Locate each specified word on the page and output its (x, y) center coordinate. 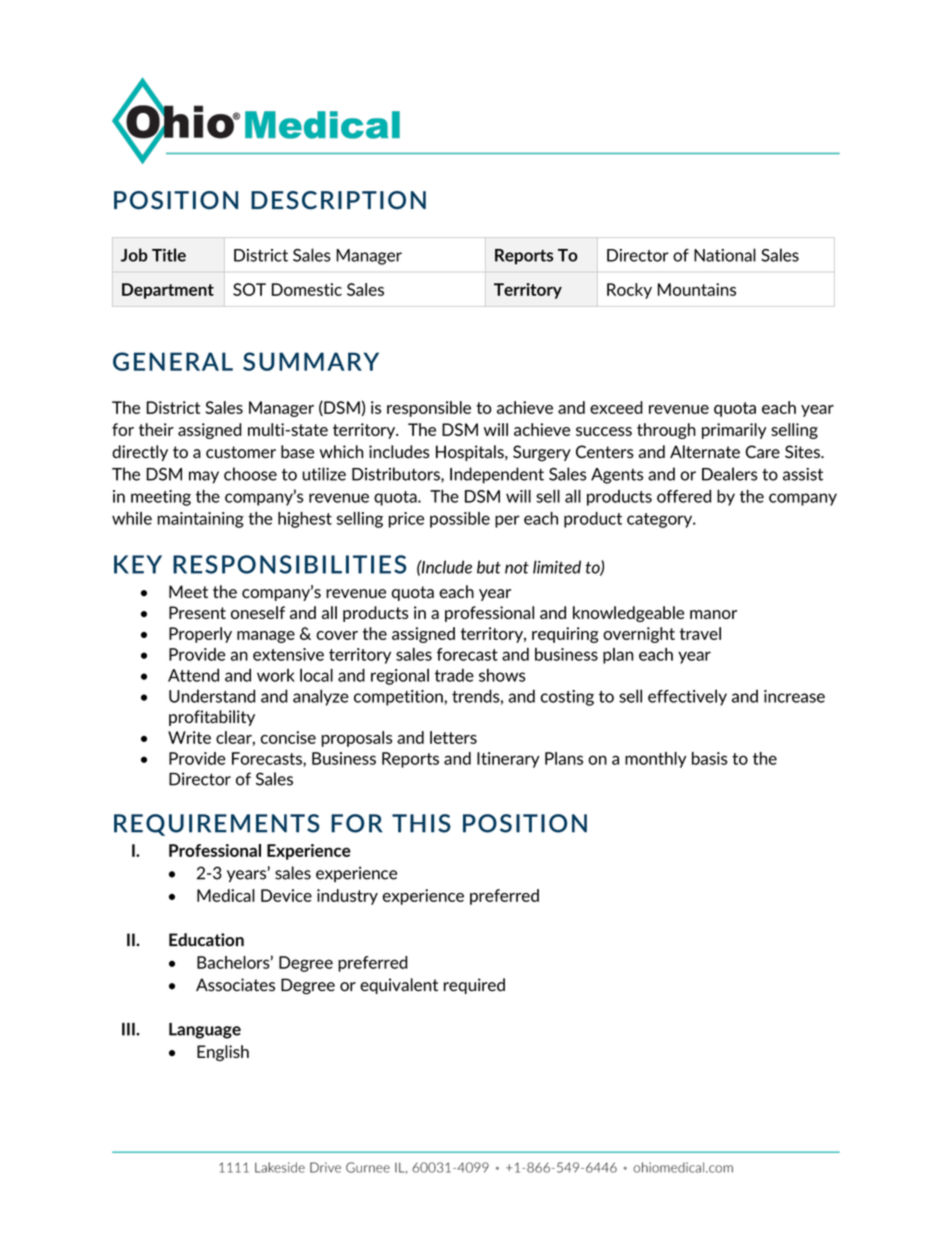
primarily (734, 431)
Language (205, 1031)
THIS (421, 823)
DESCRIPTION (338, 200)
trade (454, 675)
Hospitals (471, 453)
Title (169, 255)
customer (241, 452)
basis (709, 758)
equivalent (399, 986)
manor (713, 614)
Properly (200, 635)
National (725, 255)
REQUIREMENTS (216, 825)
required (474, 986)
